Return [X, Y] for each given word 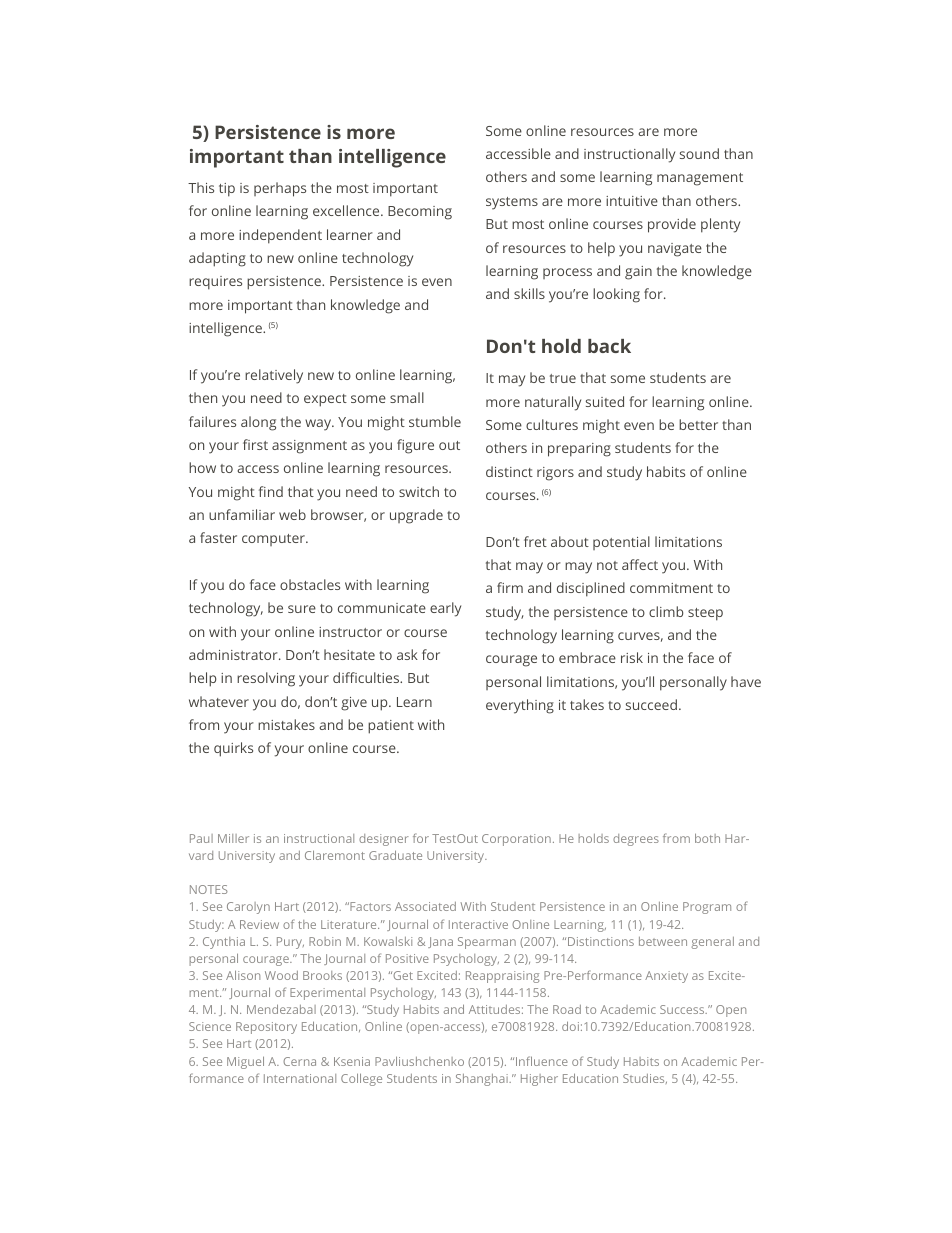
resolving [266, 679]
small [407, 397]
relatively [274, 376]
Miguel [245, 1062]
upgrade [416, 516]
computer [274, 540]
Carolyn [248, 908]
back [609, 346]
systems [512, 203]
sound [699, 153]
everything [520, 706]
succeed [651, 704]
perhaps [280, 189]
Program [707, 908]
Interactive [478, 924]
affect [640, 564]
